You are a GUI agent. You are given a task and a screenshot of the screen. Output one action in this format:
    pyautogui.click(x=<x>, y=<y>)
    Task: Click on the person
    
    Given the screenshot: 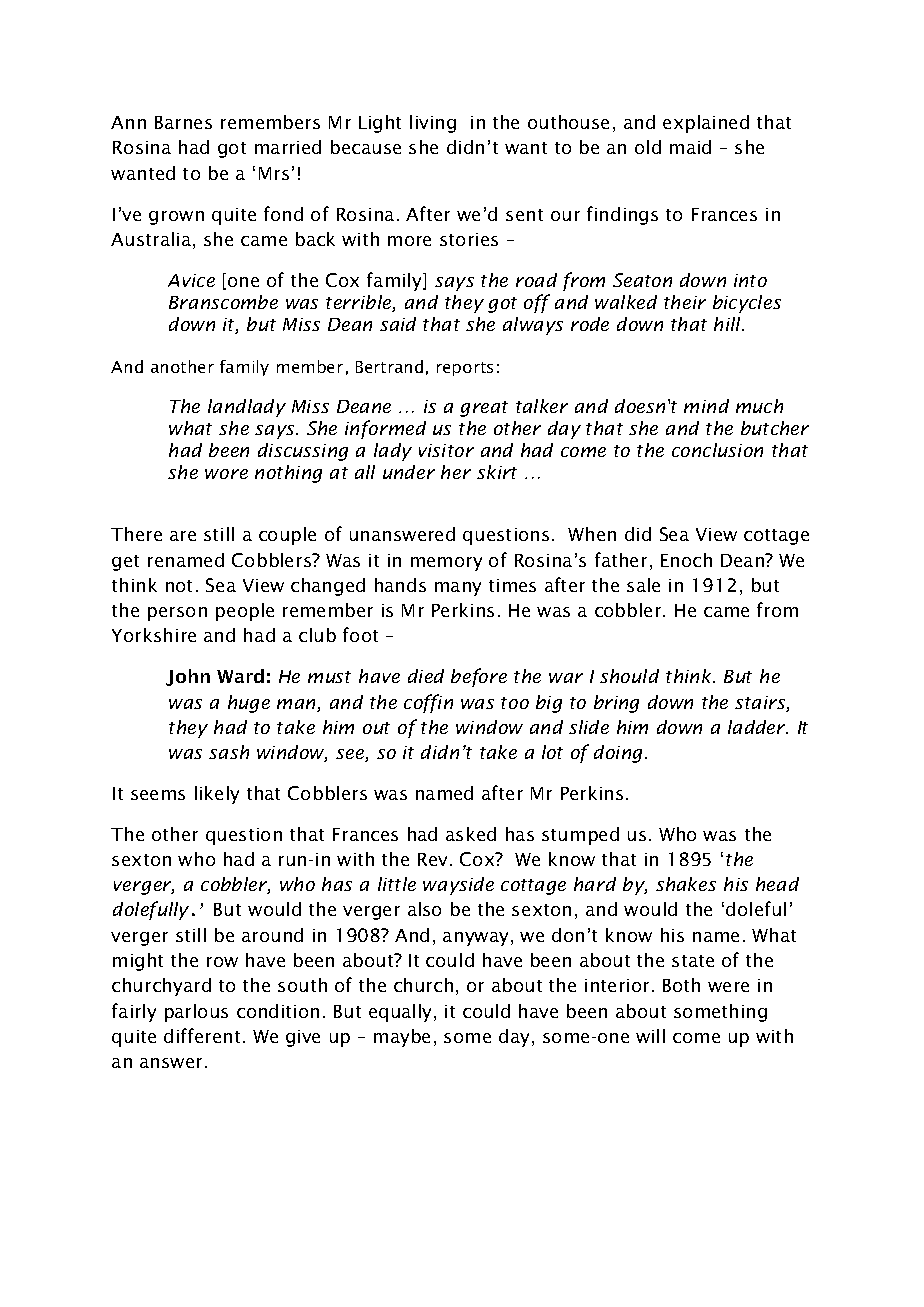 What is the action you would take?
    pyautogui.click(x=177, y=614)
